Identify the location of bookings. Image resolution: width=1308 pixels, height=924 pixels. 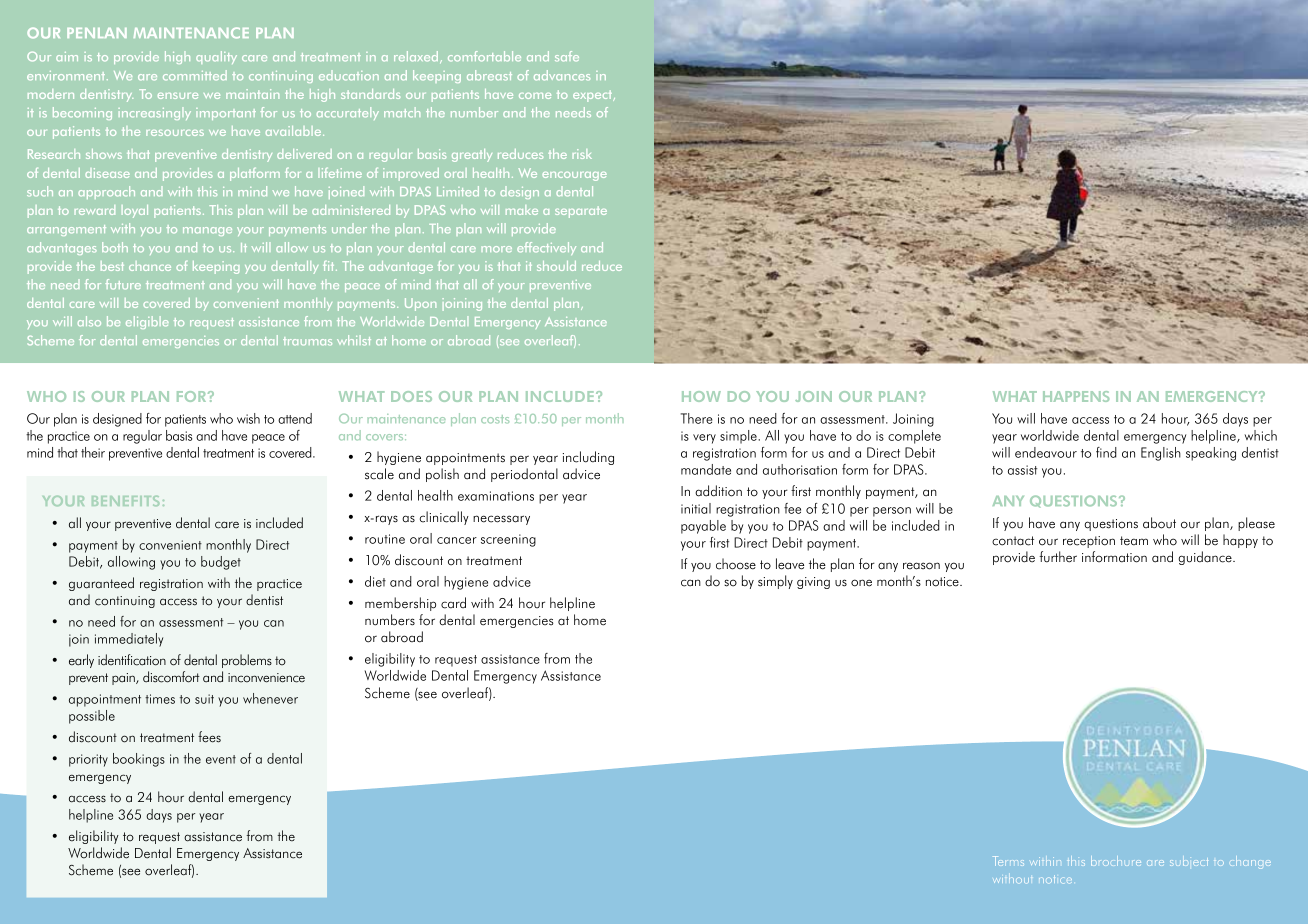
(139, 760).
